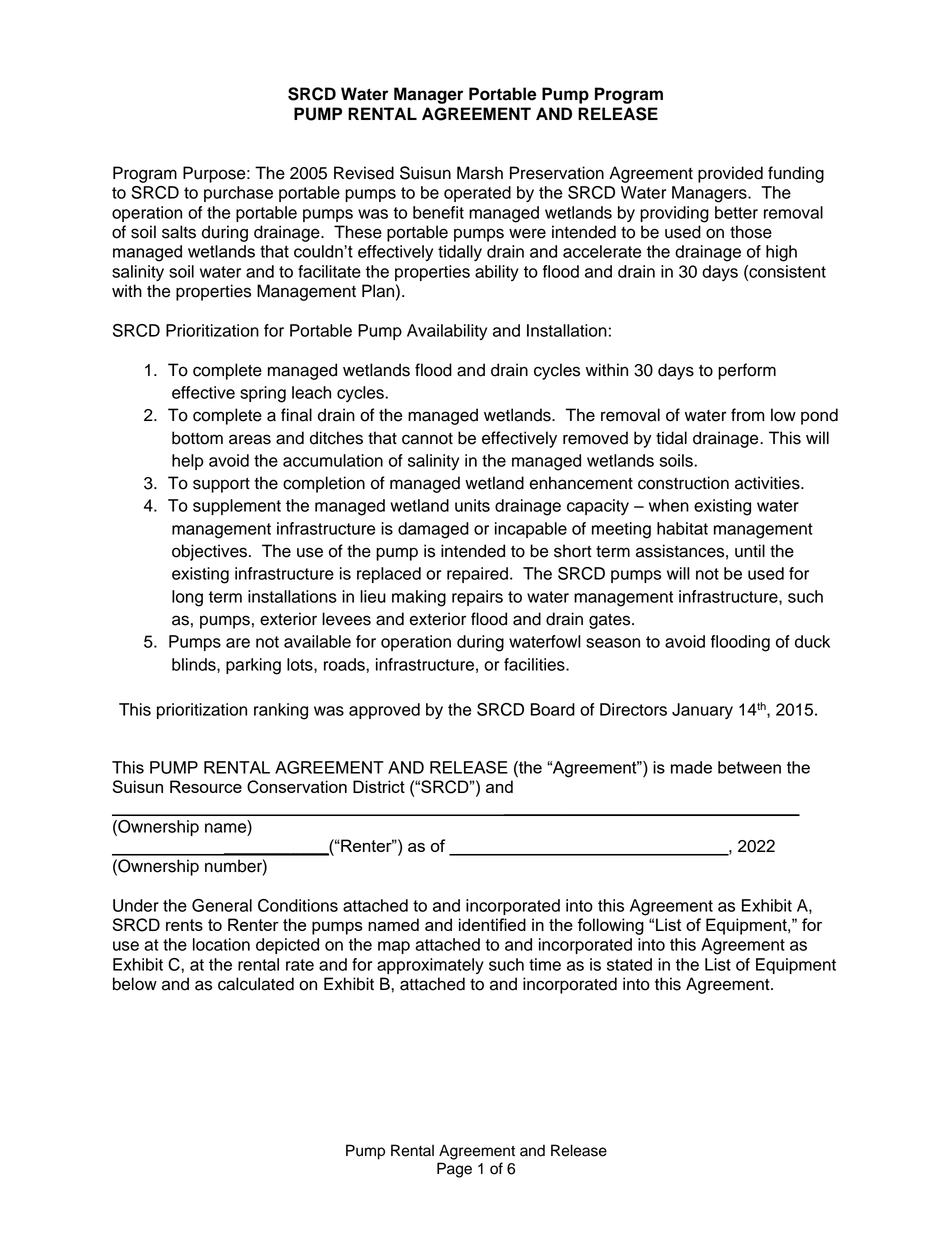 Image resolution: width=952 pixels, height=1233 pixels. What do you see at coordinates (438, 212) in the image?
I see `benefit` at bounding box center [438, 212].
